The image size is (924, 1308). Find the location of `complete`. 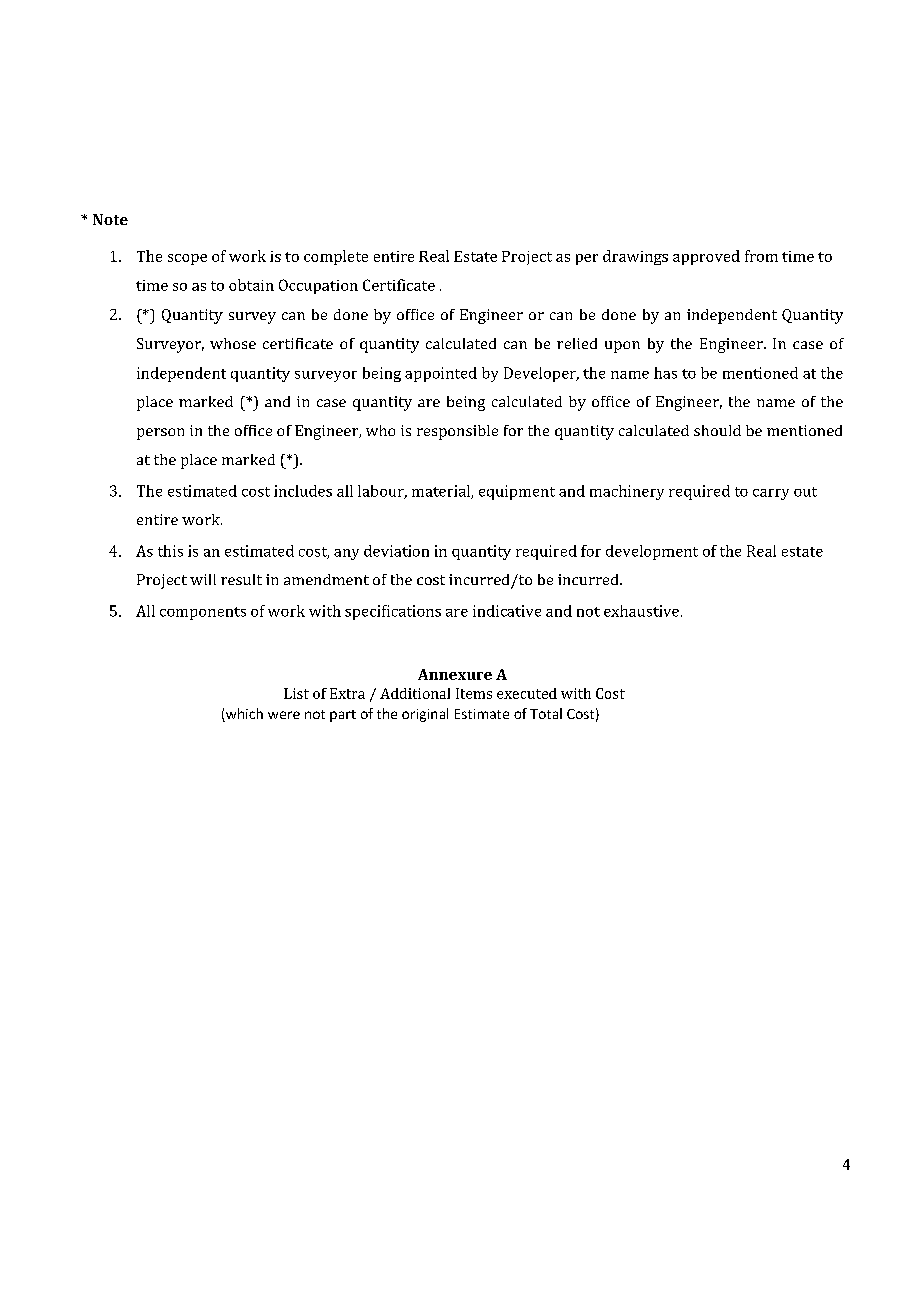

complete is located at coordinates (336, 257).
